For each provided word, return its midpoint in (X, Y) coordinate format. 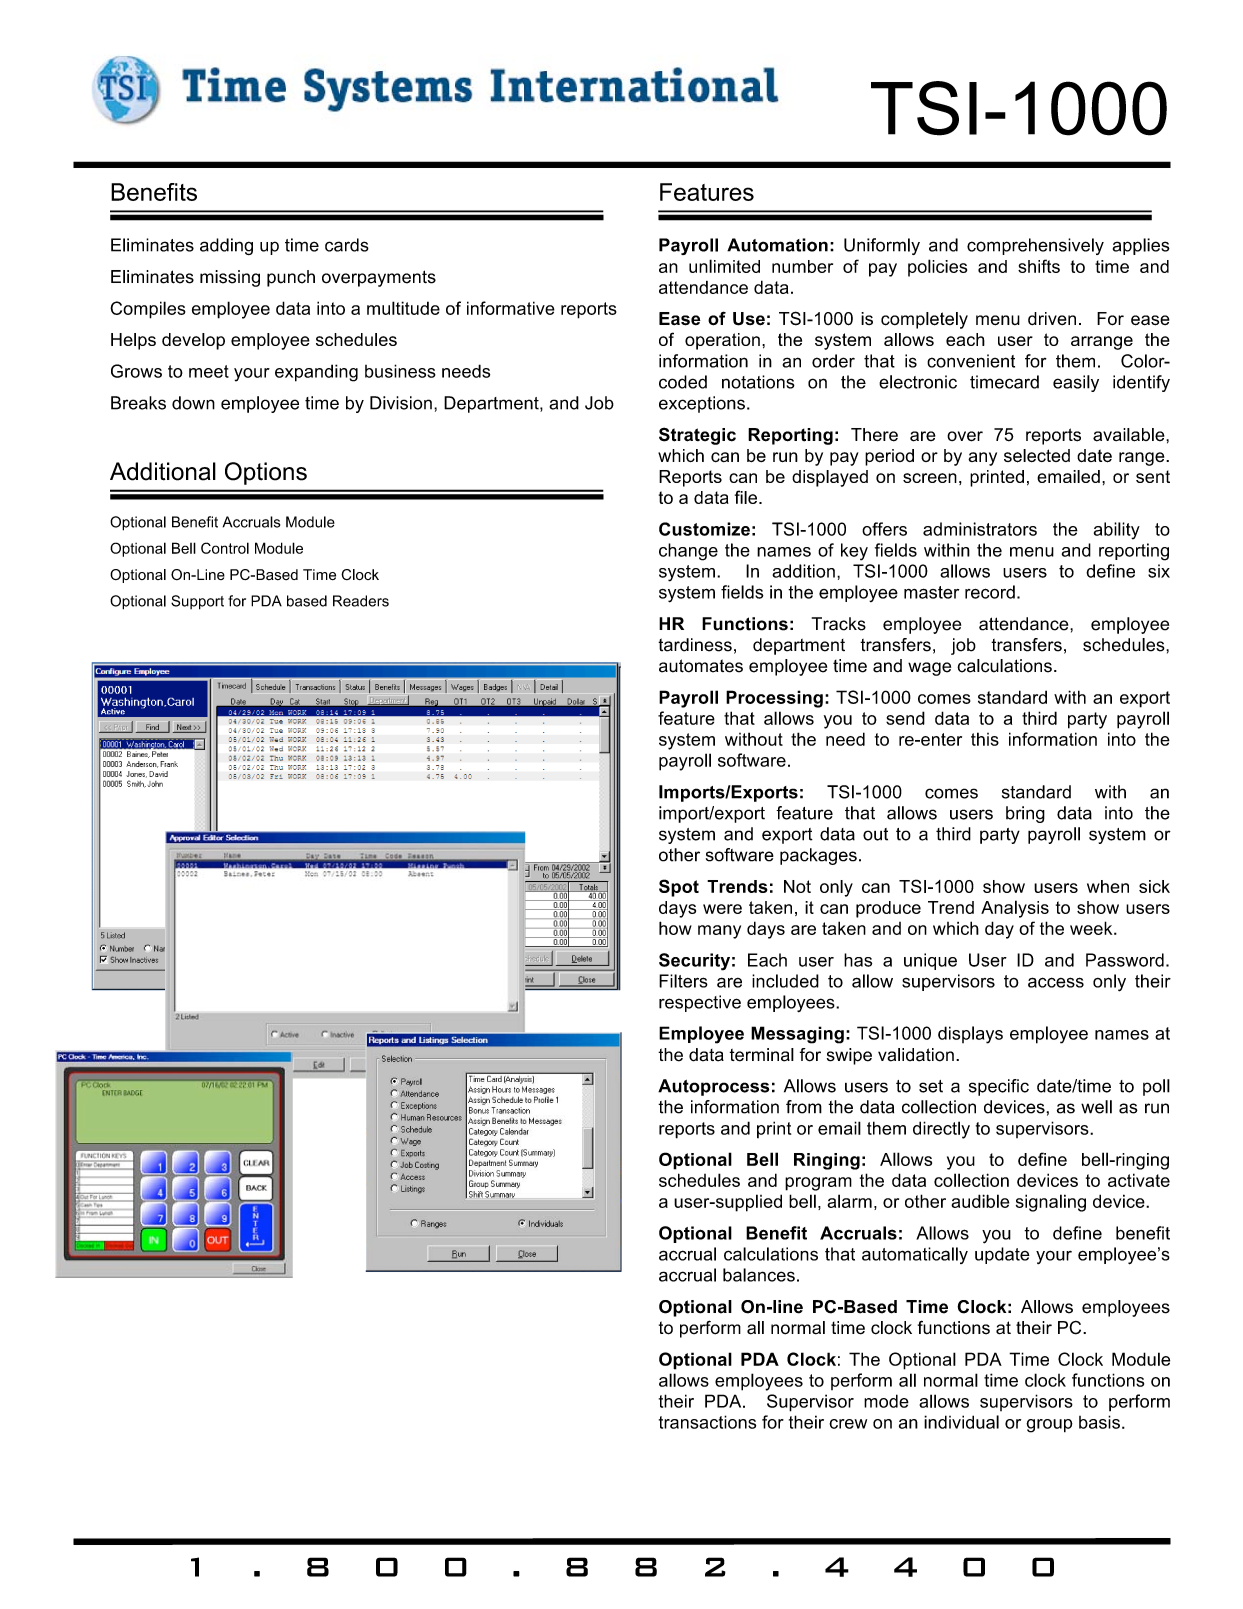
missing (230, 278)
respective (700, 1003)
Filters (683, 981)
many (719, 932)
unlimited (724, 266)
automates (701, 666)
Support (197, 602)
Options (266, 473)
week (1092, 928)
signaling (1051, 1203)
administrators (980, 529)
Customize (704, 529)
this (985, 739)
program (818, 1184)
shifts (1039, 266)
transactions (707, 1422)
